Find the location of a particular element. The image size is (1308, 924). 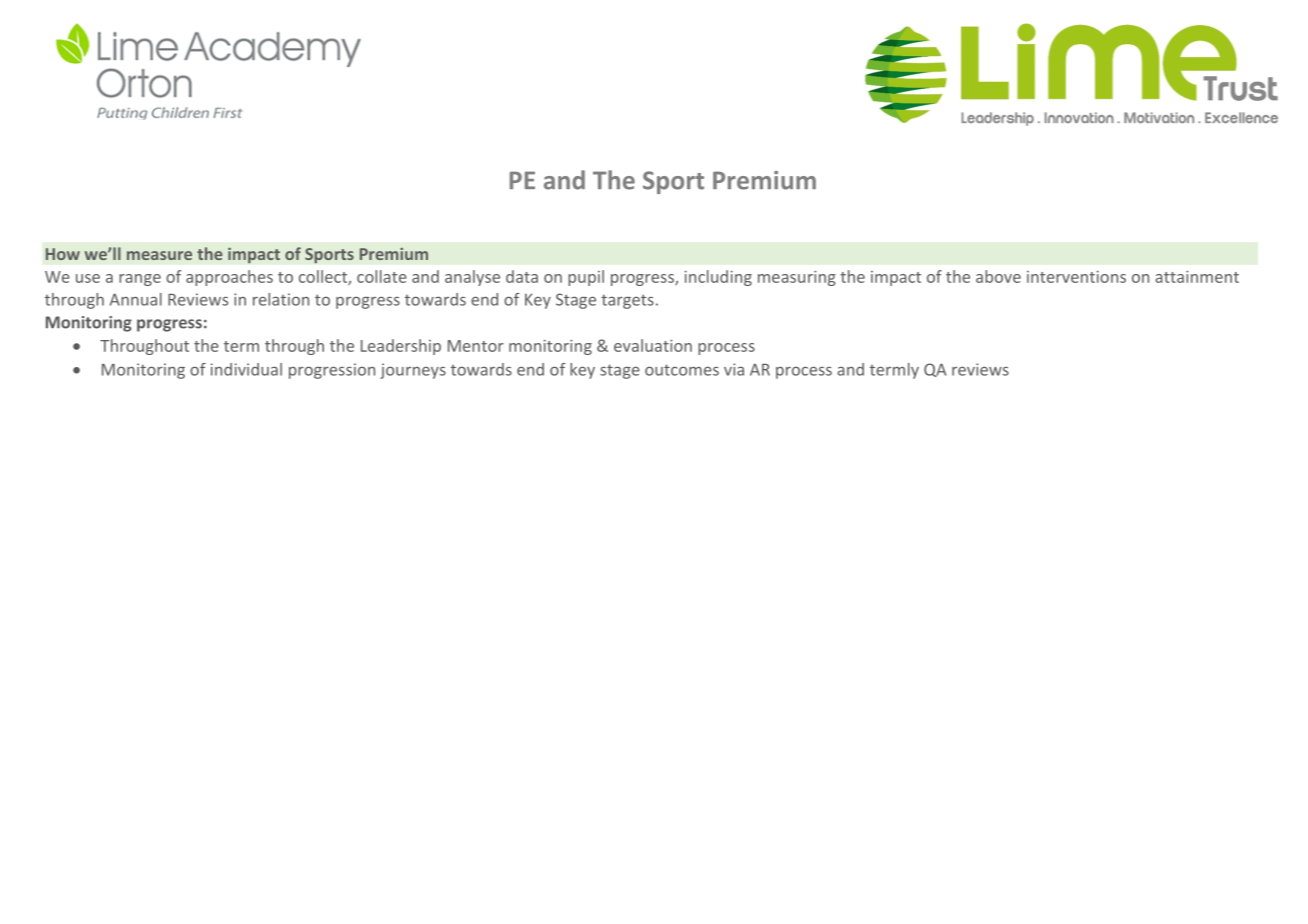

pupil is located at coordinates (586, 278).
